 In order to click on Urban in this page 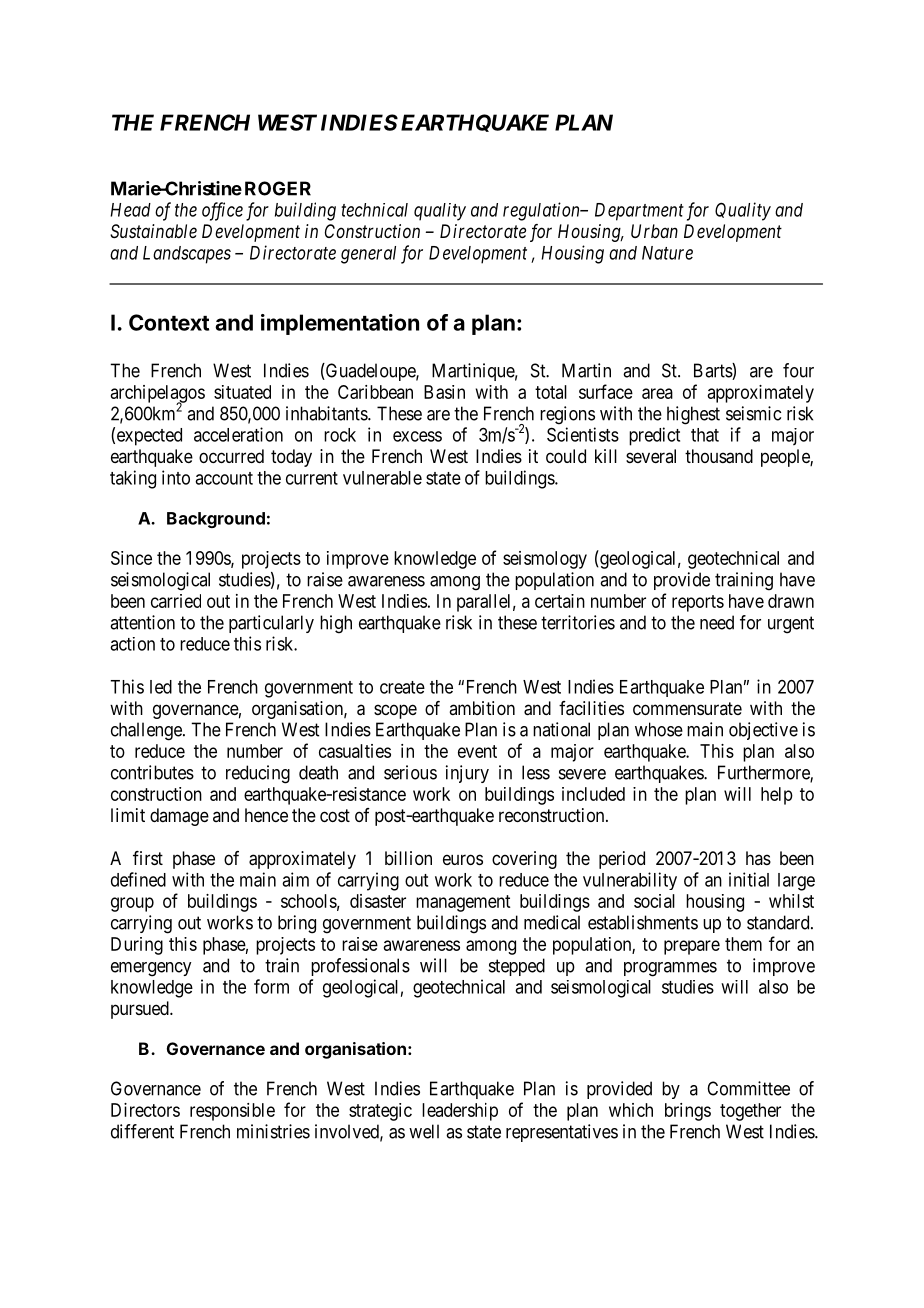, I will do `click(654, 231)`.
